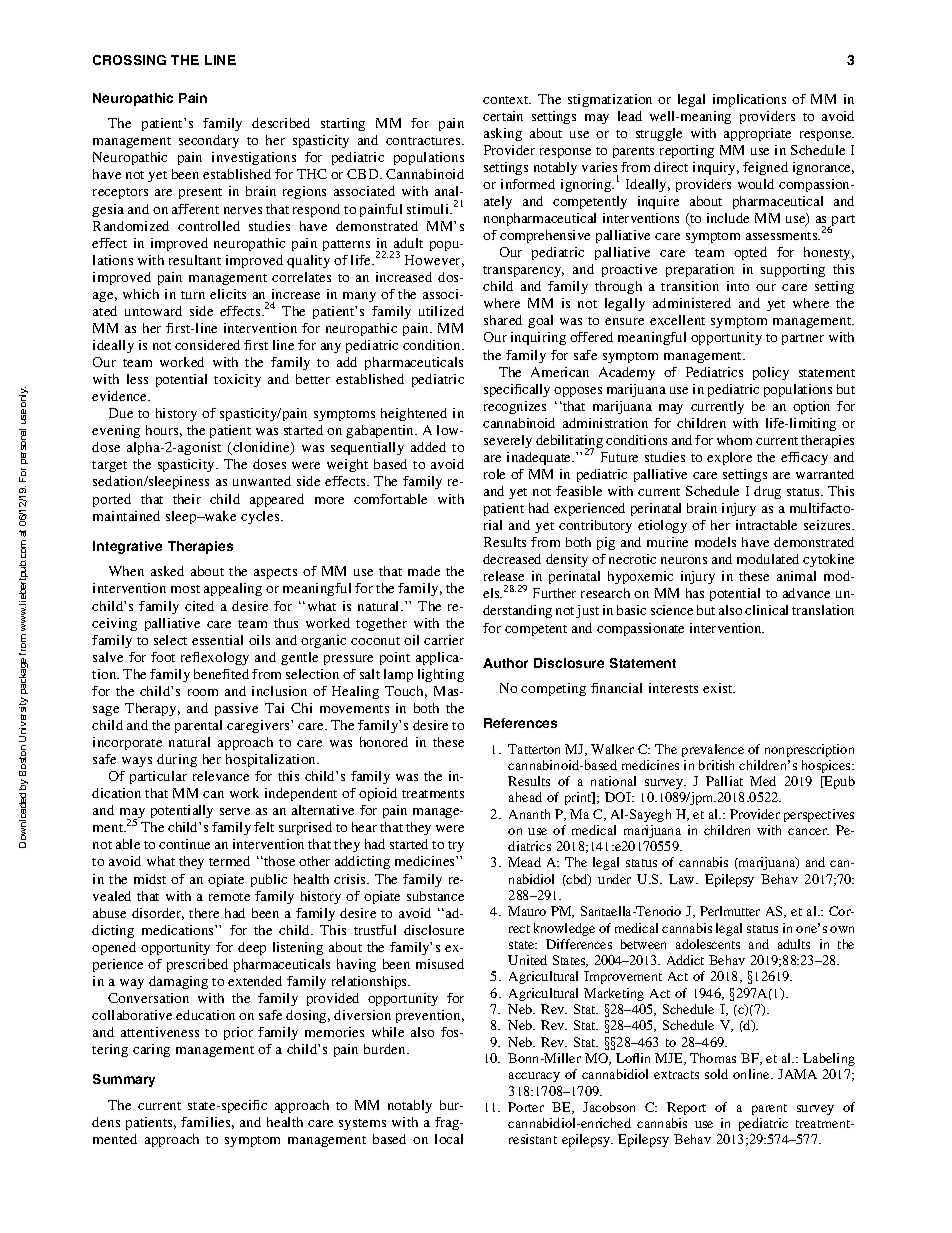 Image resolution: width=952 pixels, height=1233 pixels. I want to click on cited, so click(199, 606).
